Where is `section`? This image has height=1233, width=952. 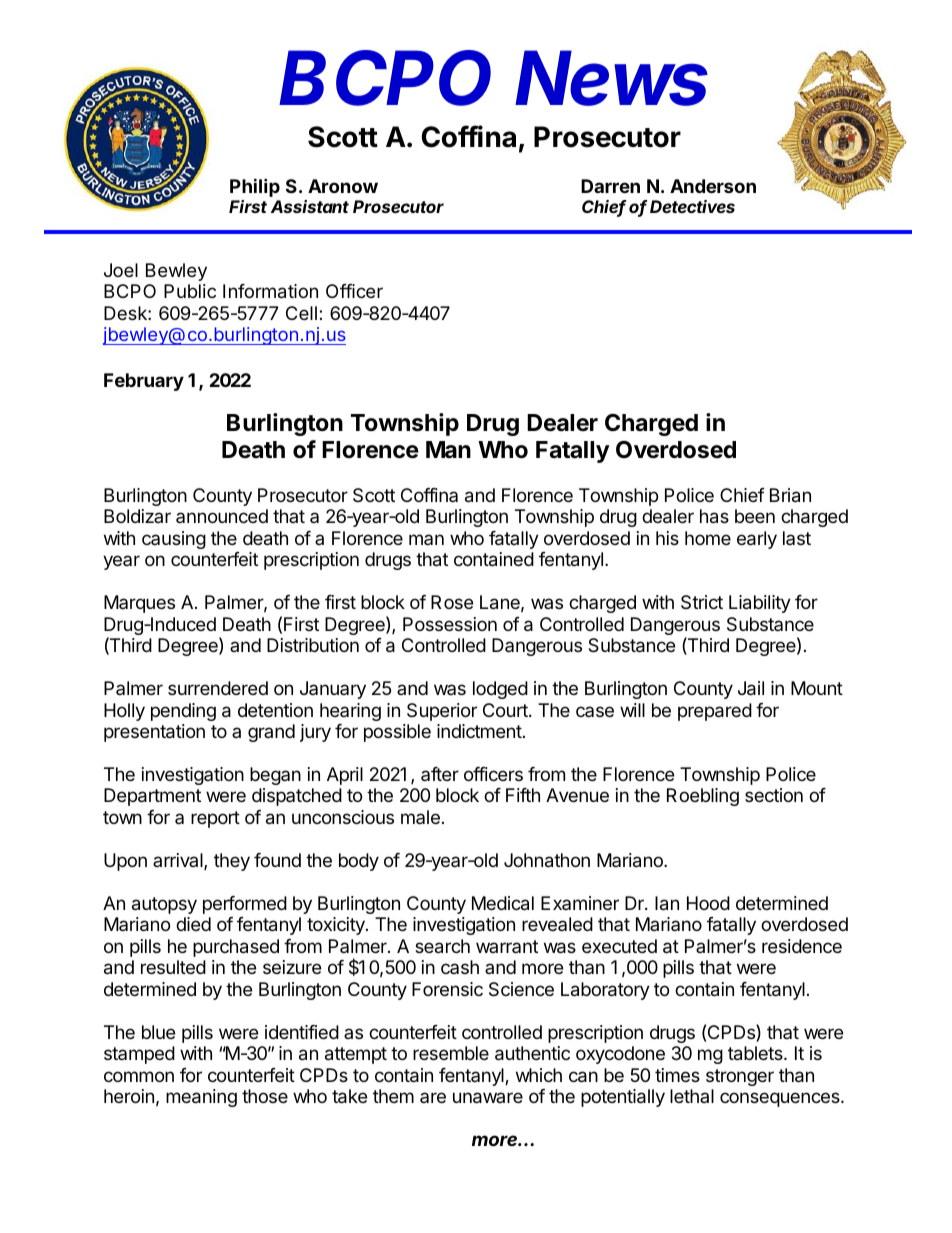 section is located at coordinates (774, 795).
